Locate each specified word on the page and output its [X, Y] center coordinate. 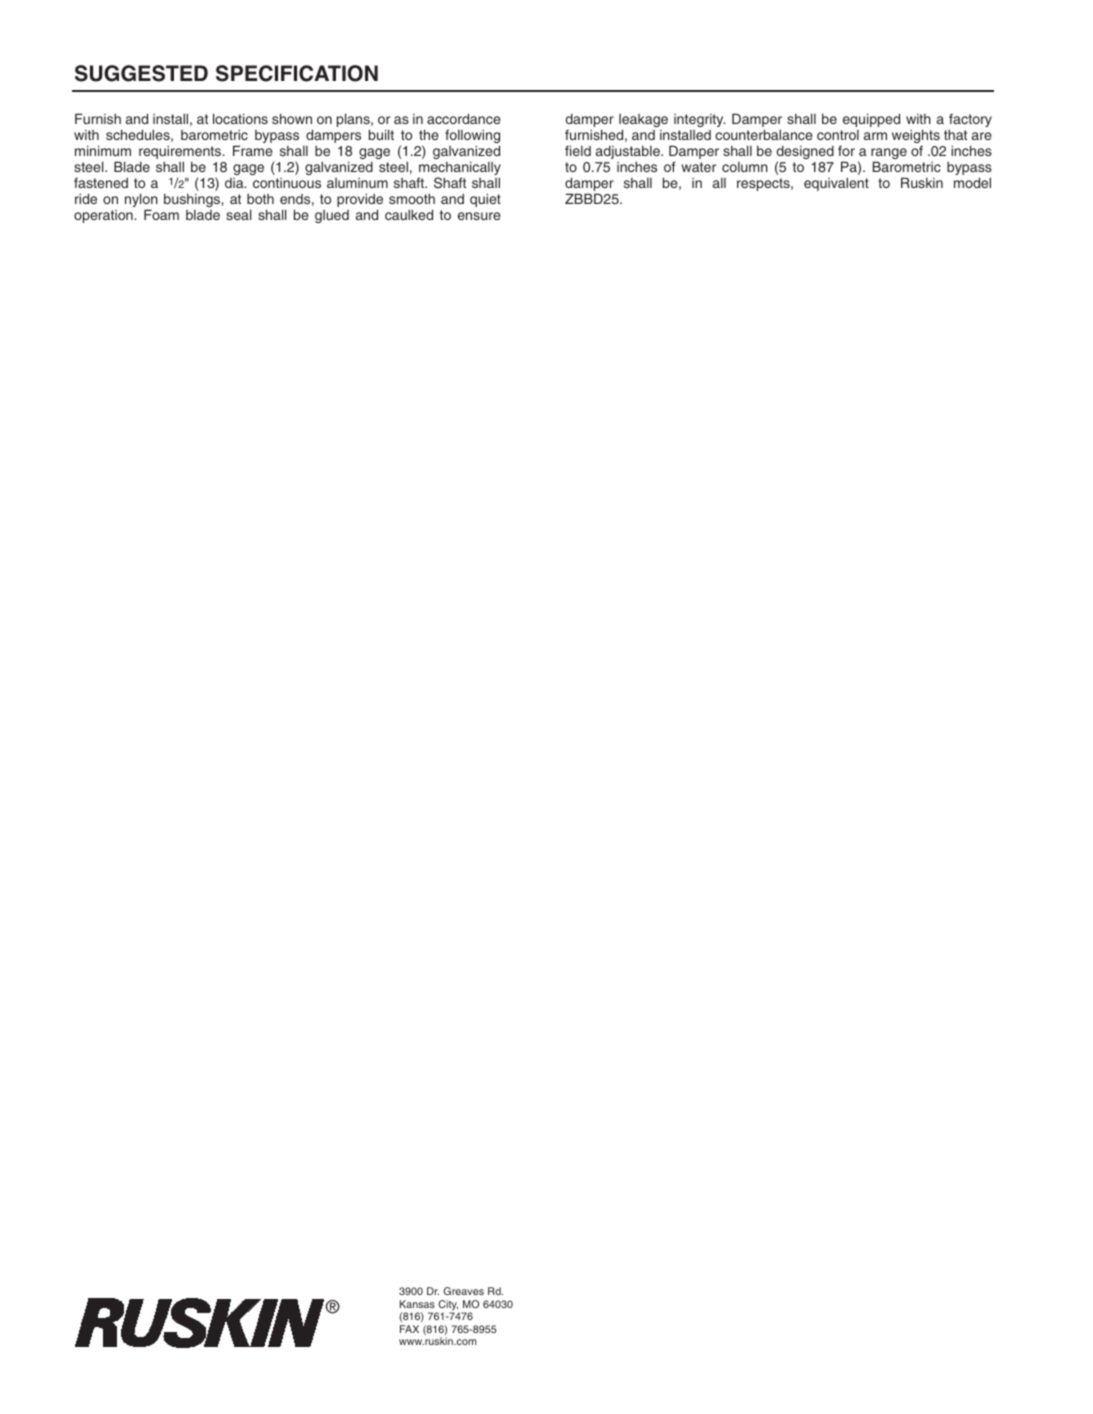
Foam [161, 214]
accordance [464, 118]
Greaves [464, 1291]
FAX [409, 1329]
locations [240, 118]
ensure [479, 216]
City [447, 1306]
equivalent [836, 184]
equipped [871, 120]
